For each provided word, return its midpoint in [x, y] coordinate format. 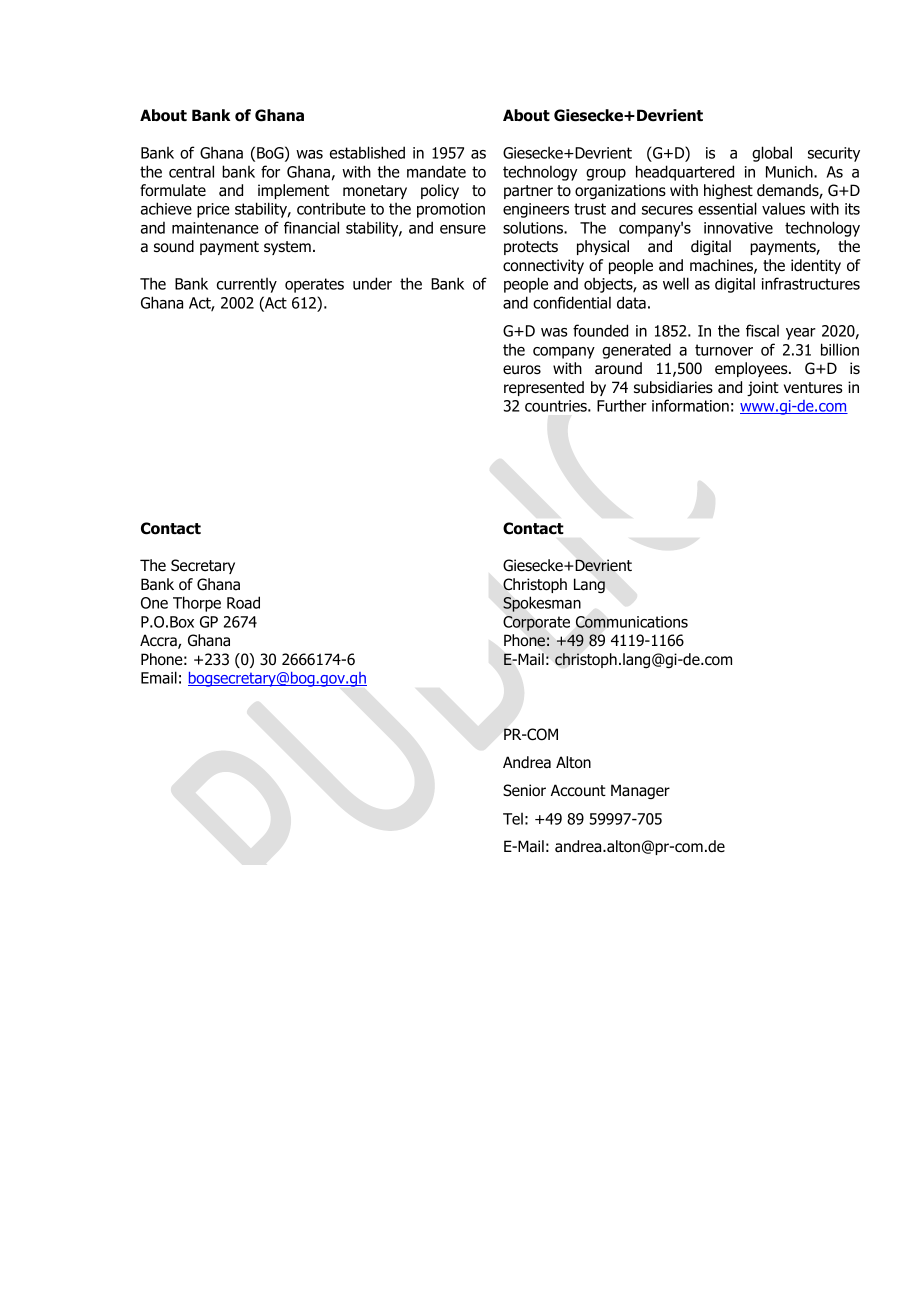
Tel [513, 819]
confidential [572, 302]
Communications [632, 622]
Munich [790, 171]
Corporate [536, 623]
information [690, 405]
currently [247, 285]
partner [528, 192]
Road [243, 602]
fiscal [762, 330]
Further [622, 405]
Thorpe [197, 604]
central [191, 171]
